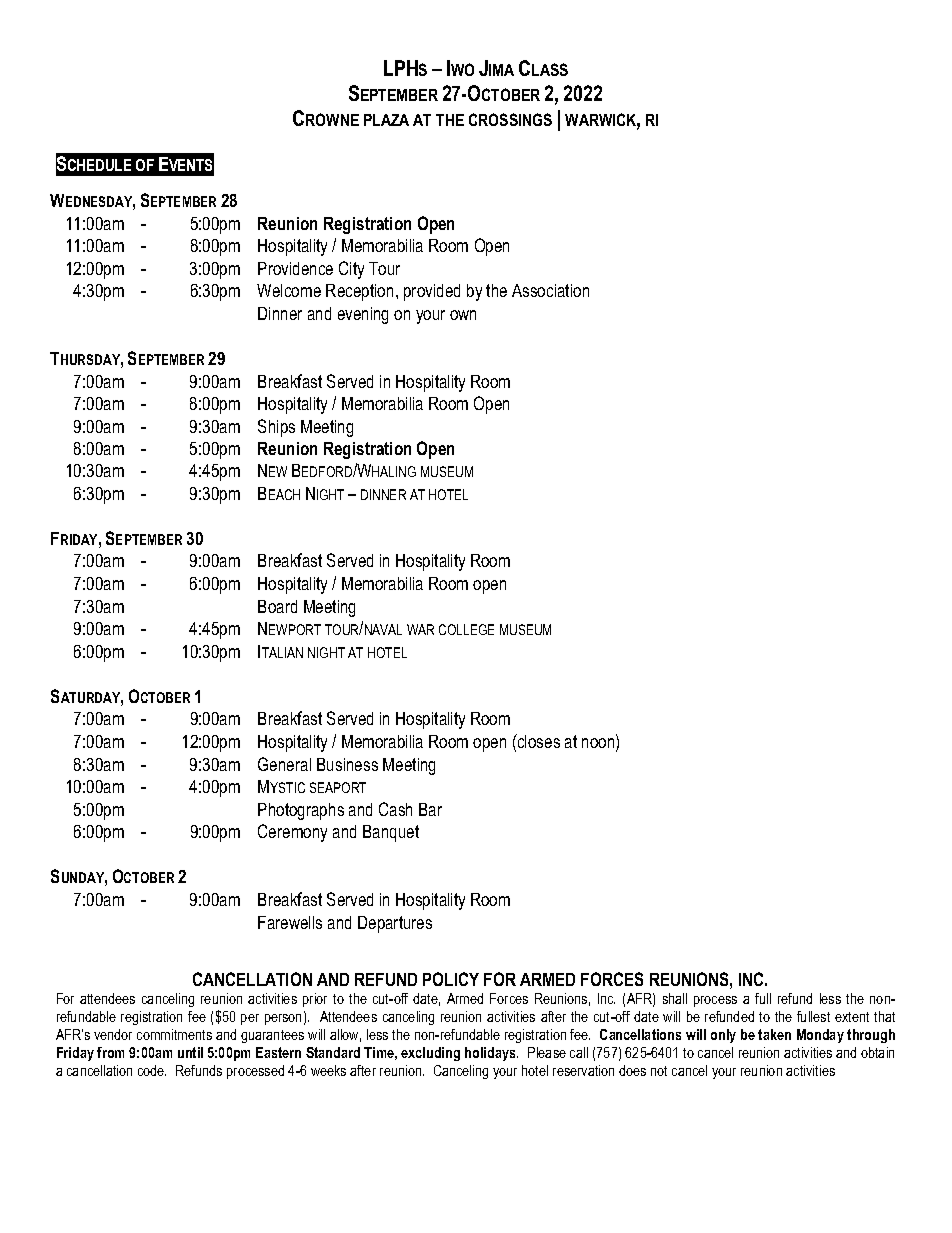 The width and height of the page is (952, 1233). I want to click on PLAZA, so click(386, 120).
